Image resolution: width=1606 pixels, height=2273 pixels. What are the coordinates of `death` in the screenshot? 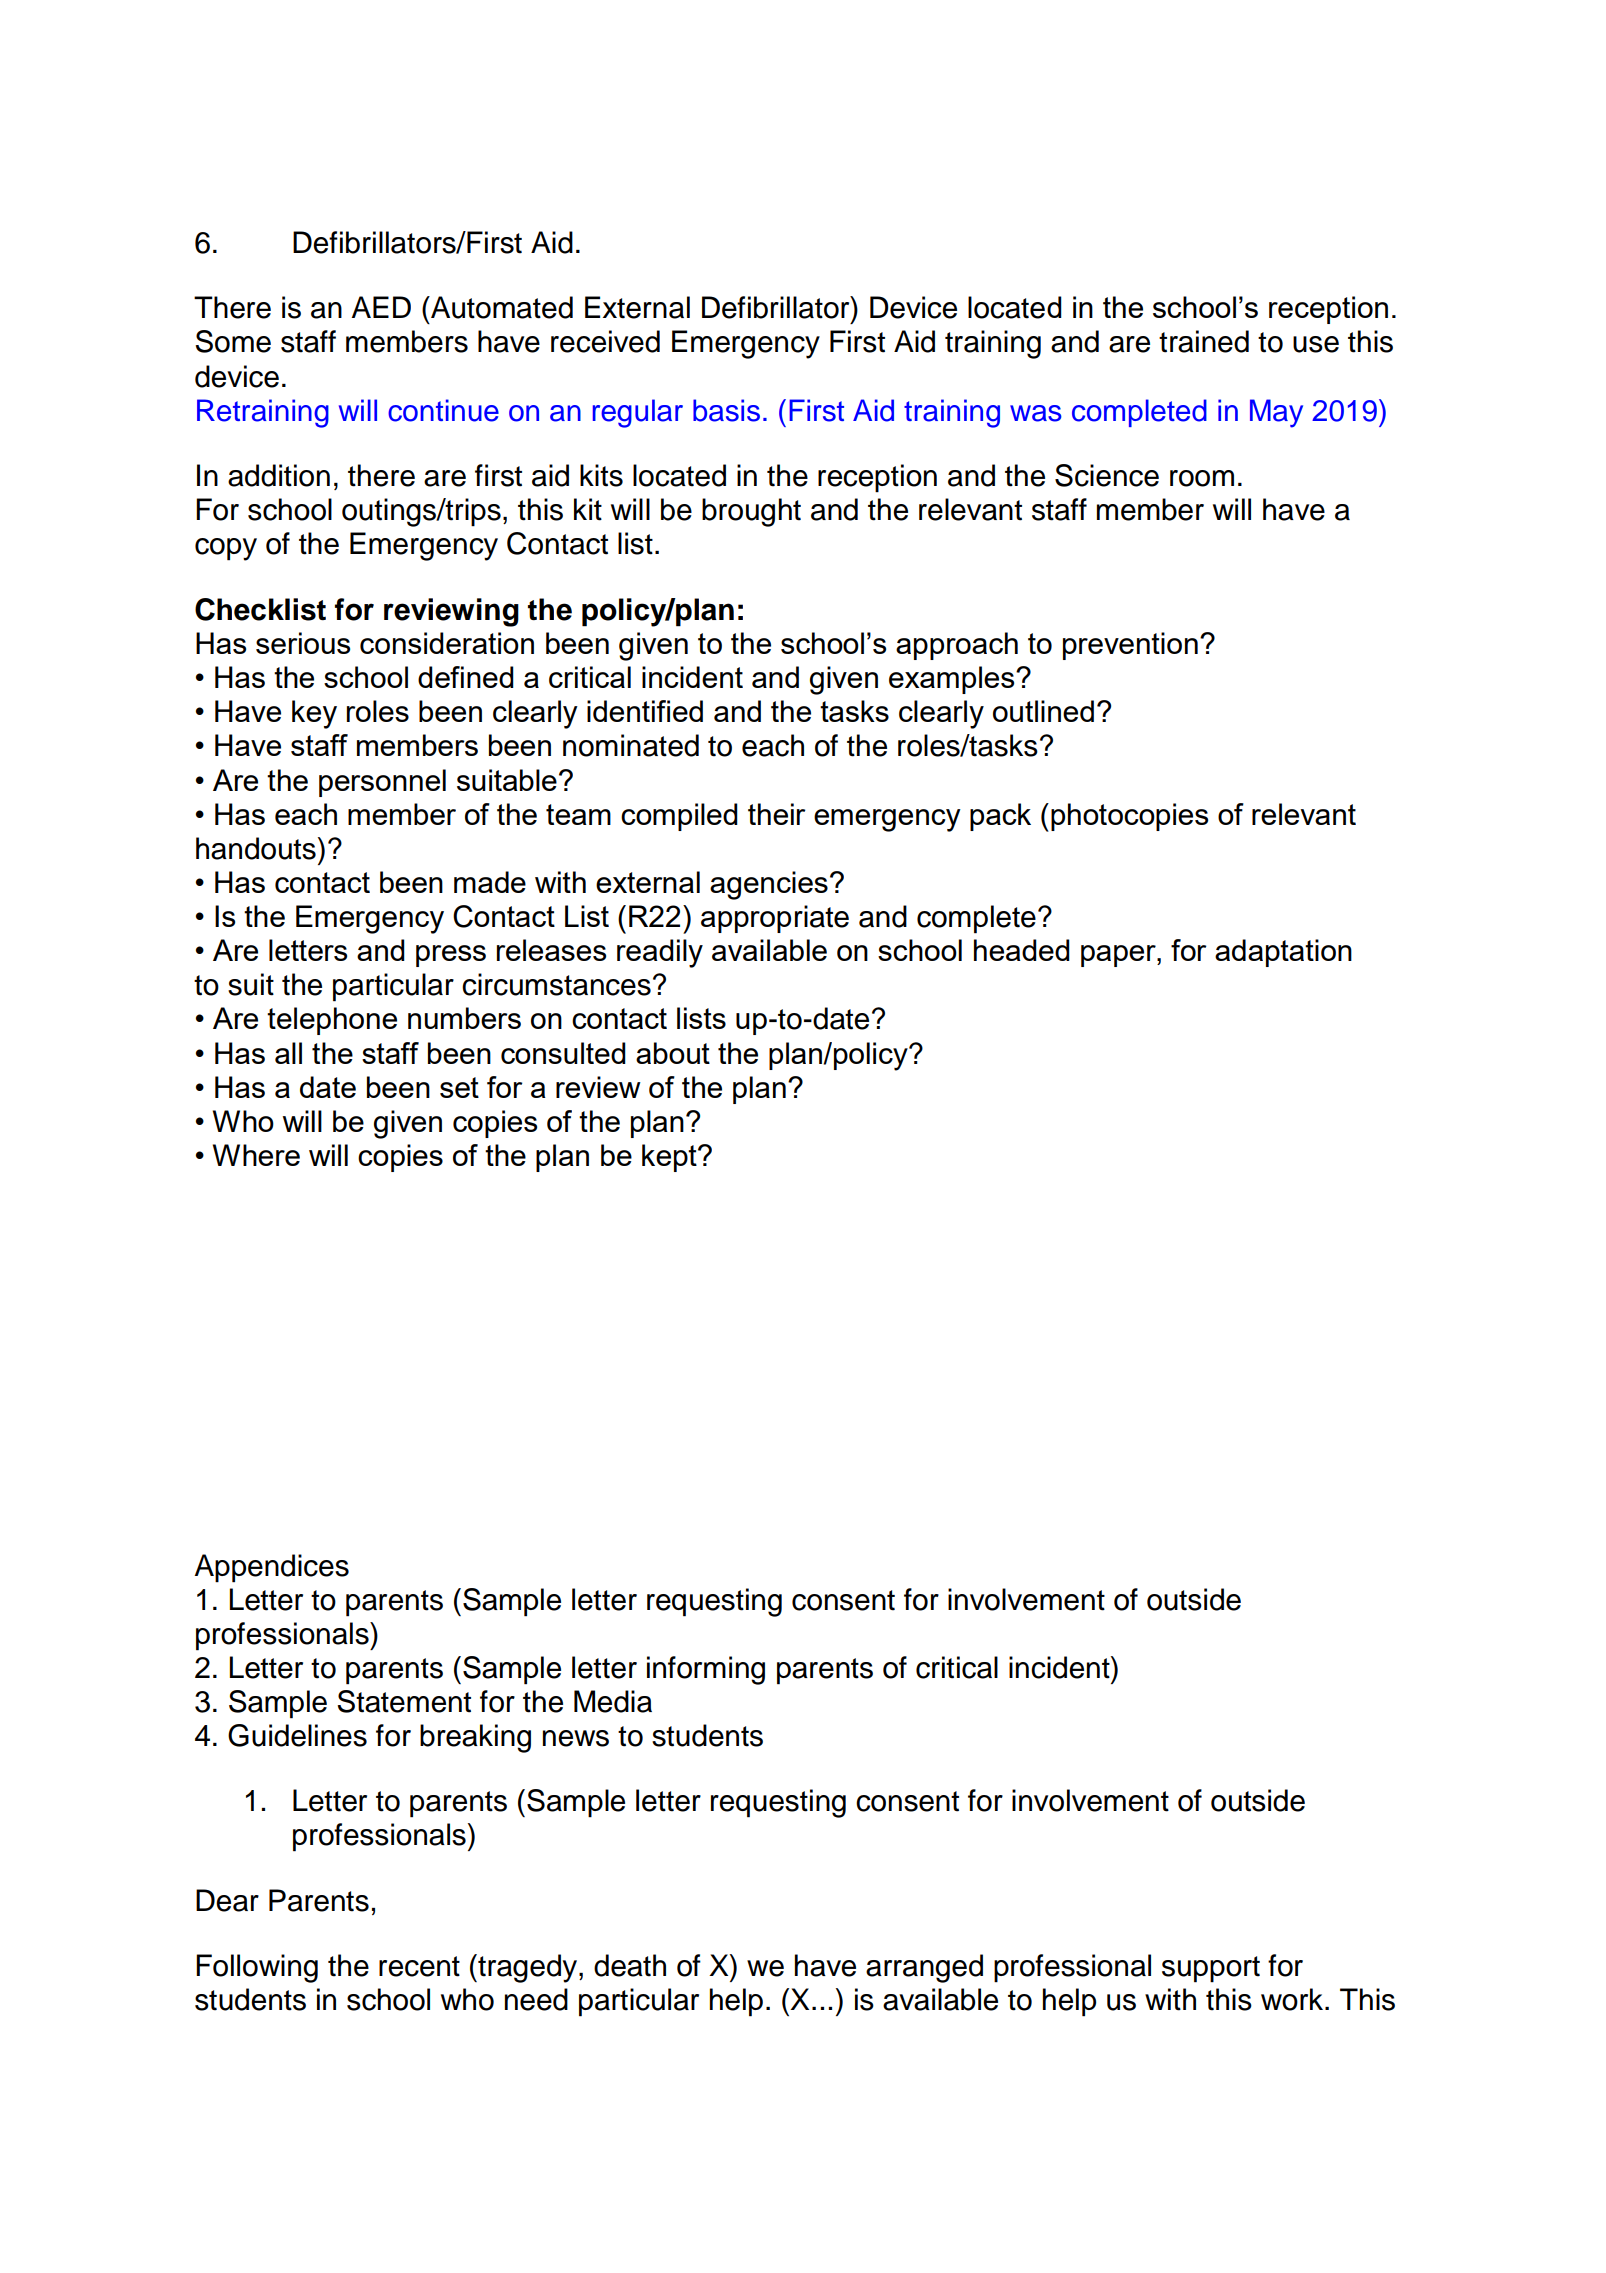 It's located at (630, 1965).
